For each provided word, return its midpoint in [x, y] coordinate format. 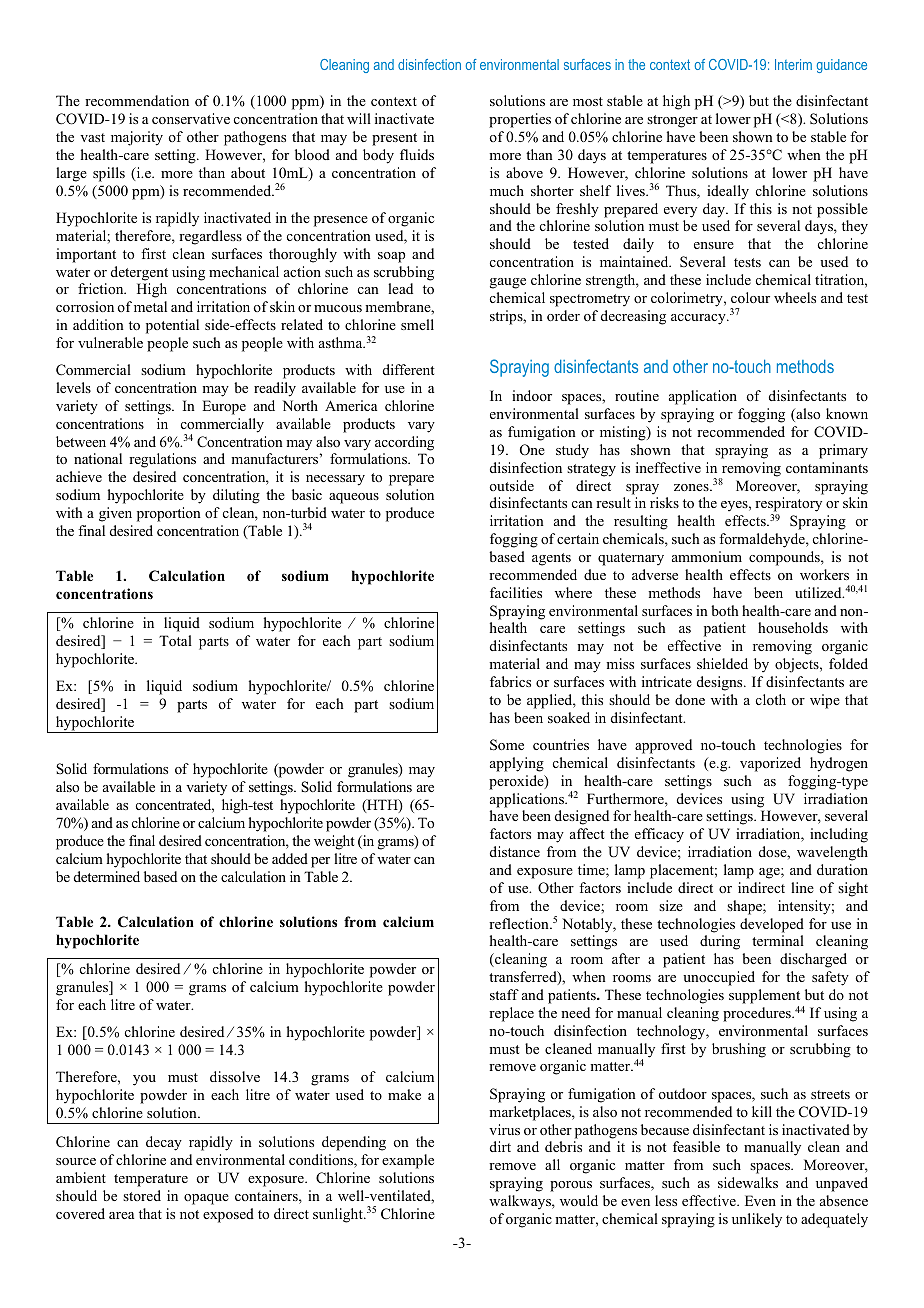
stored [142, 1195]
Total [175, 640]
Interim [793, 64]
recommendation [137, 100]
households [793, 627]
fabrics [510, 681]
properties [520, 120]
